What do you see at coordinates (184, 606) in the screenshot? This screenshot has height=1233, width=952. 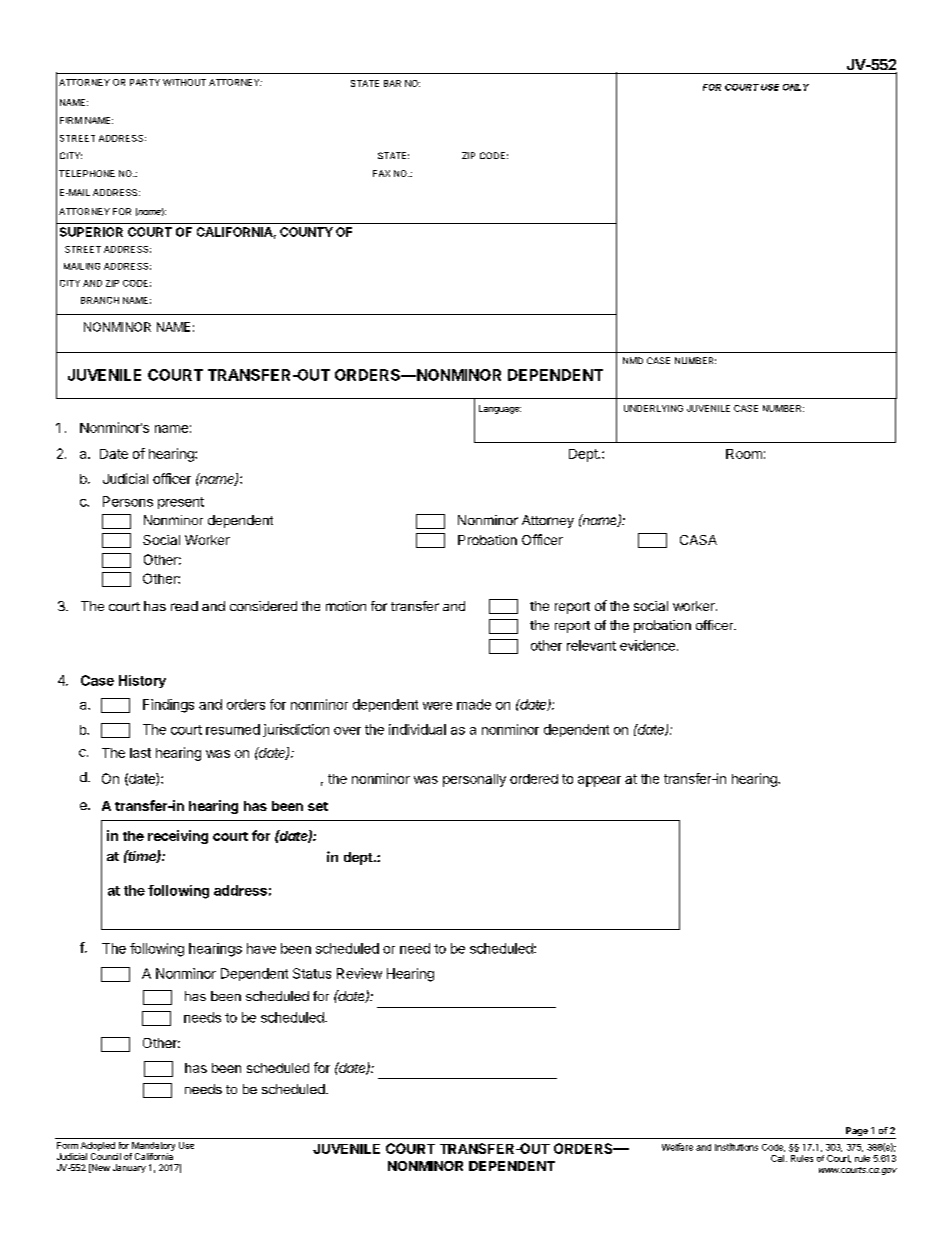 I see `read` at bounding box center [184, 606].
